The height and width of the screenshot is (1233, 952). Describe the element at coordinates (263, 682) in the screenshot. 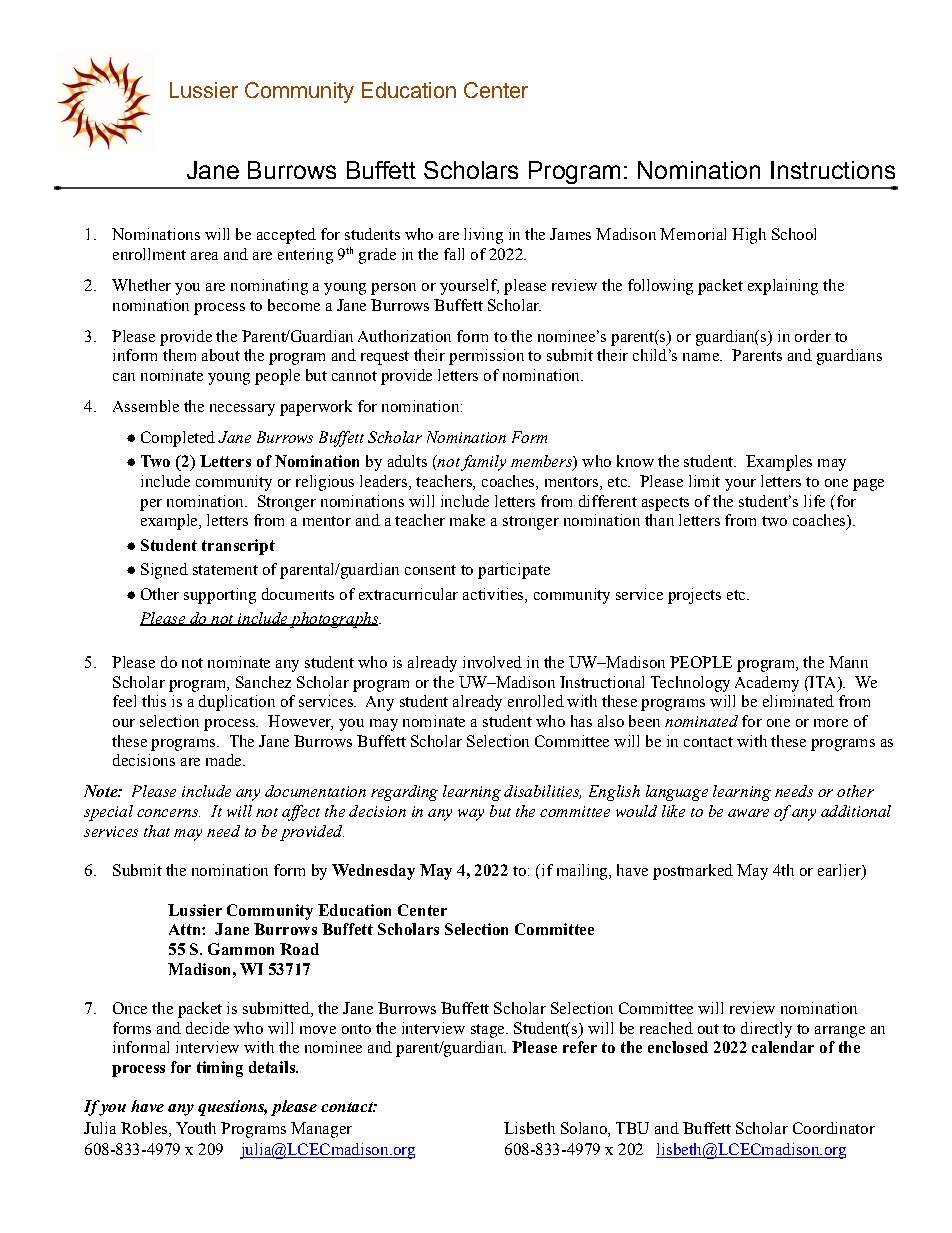

I see `Sanchez` at that location.
